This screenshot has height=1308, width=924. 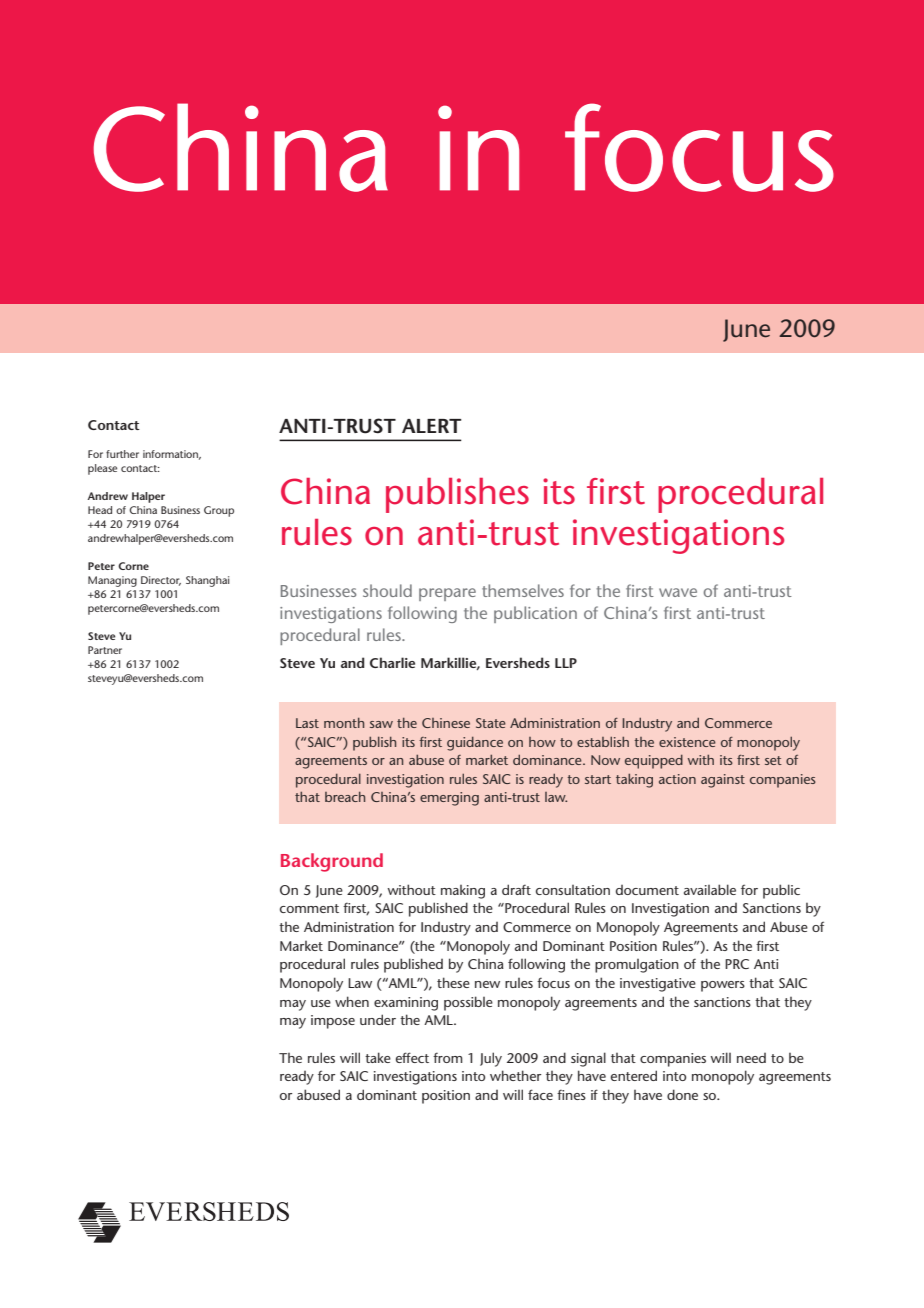 I want to click on ALERT, so click(x=432, y=426).
